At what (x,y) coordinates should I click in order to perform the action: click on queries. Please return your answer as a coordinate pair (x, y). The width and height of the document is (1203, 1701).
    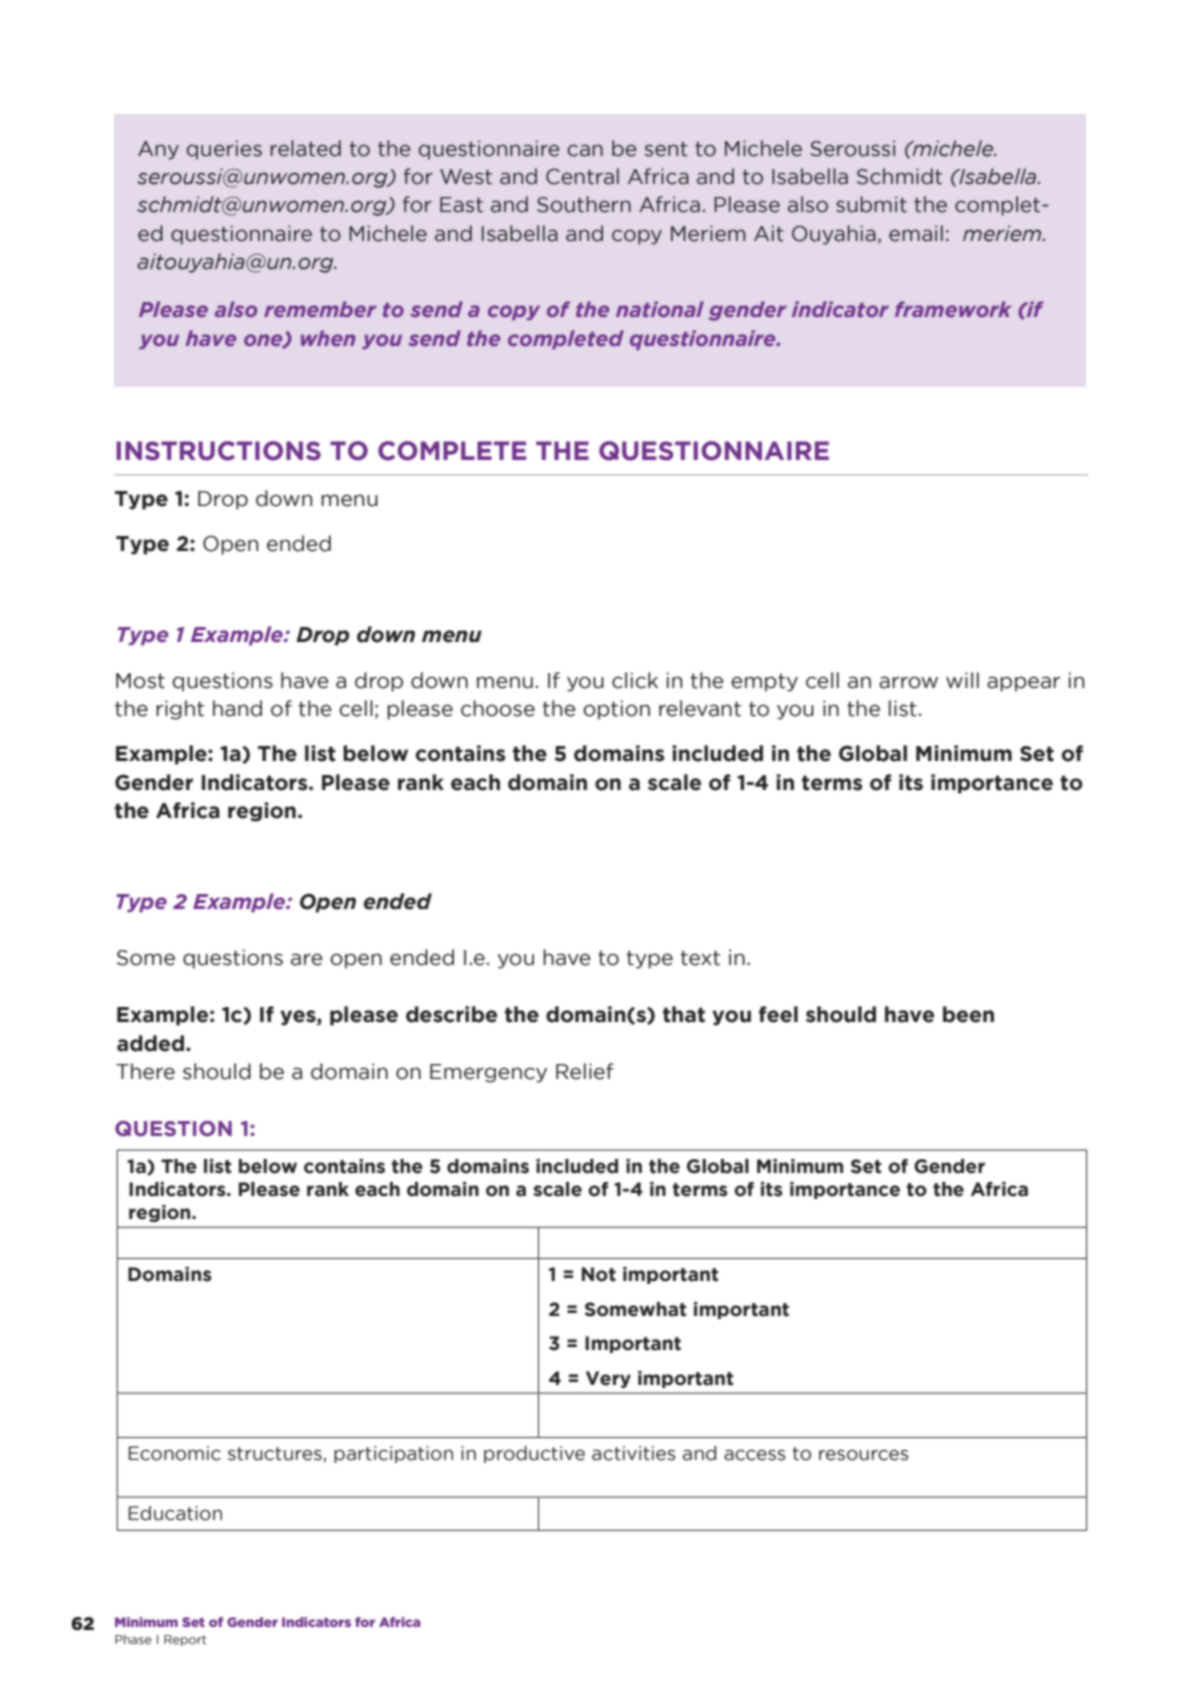
    Looking at the image, I should click on (224, 150).
